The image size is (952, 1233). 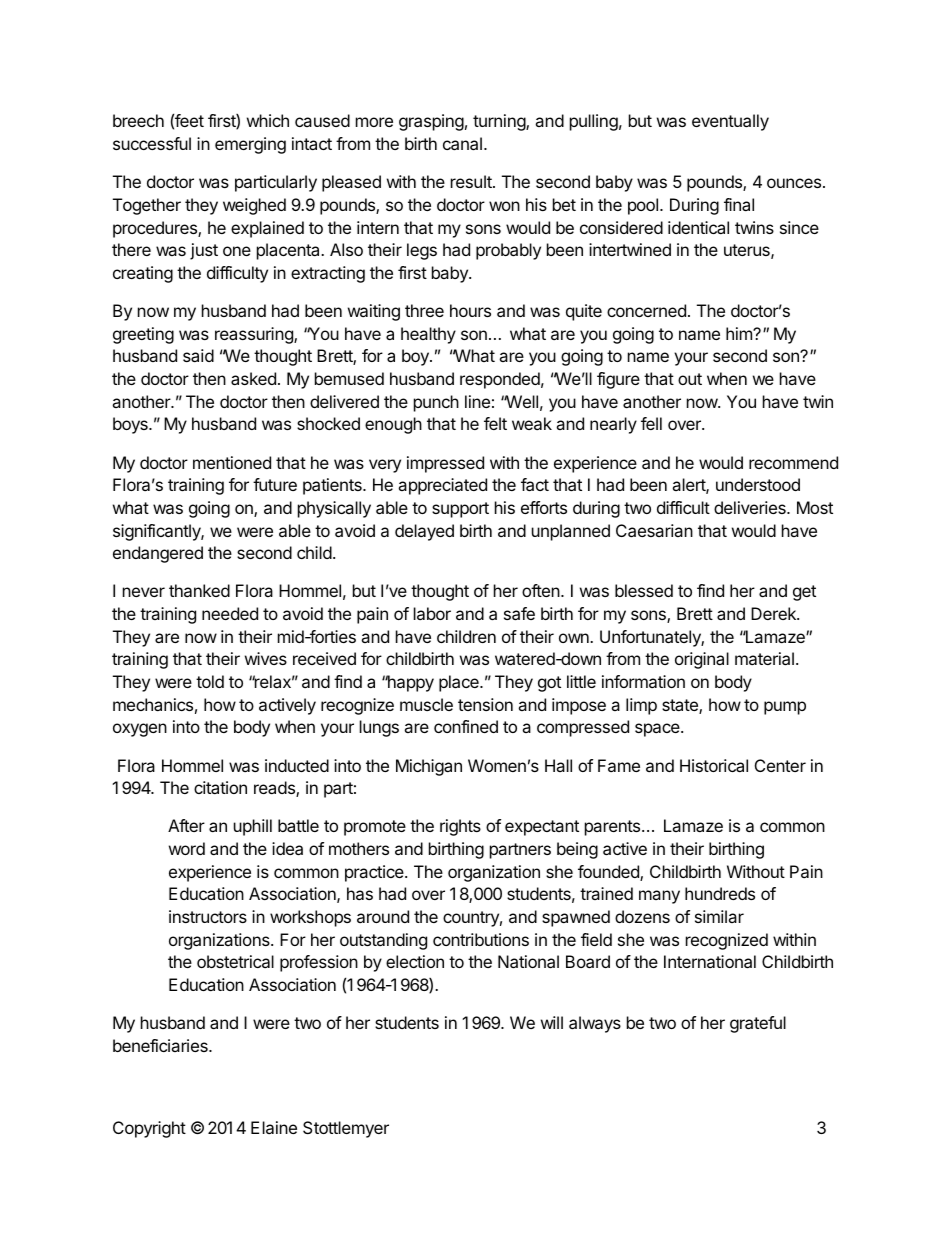 I want to click on hundreds, so click(x=720, y=893).
